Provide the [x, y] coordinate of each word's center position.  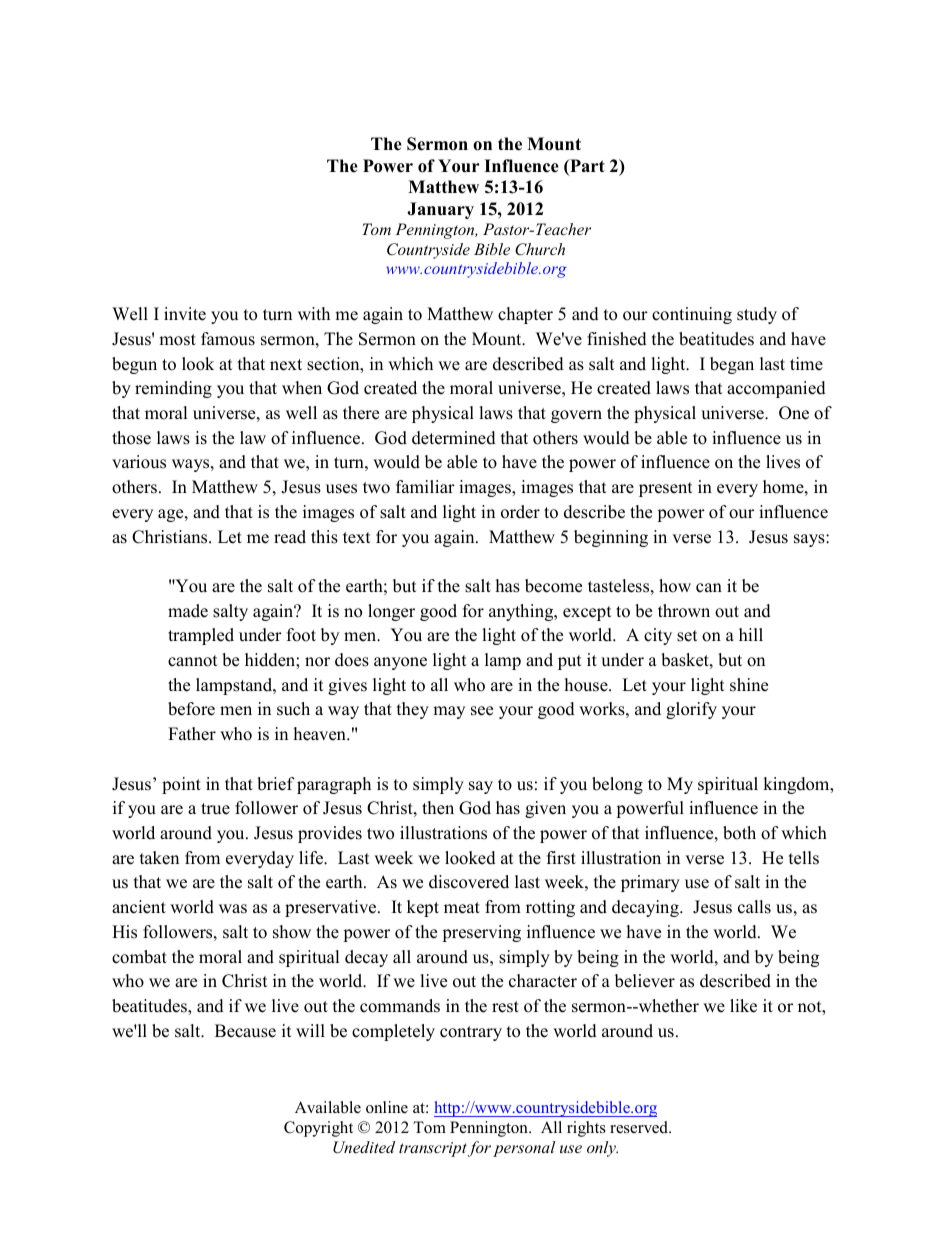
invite [185, 314]
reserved [640, 1127]
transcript [433, 1149]
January [440, 210]
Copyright [318, 1129]
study [757, 315]
